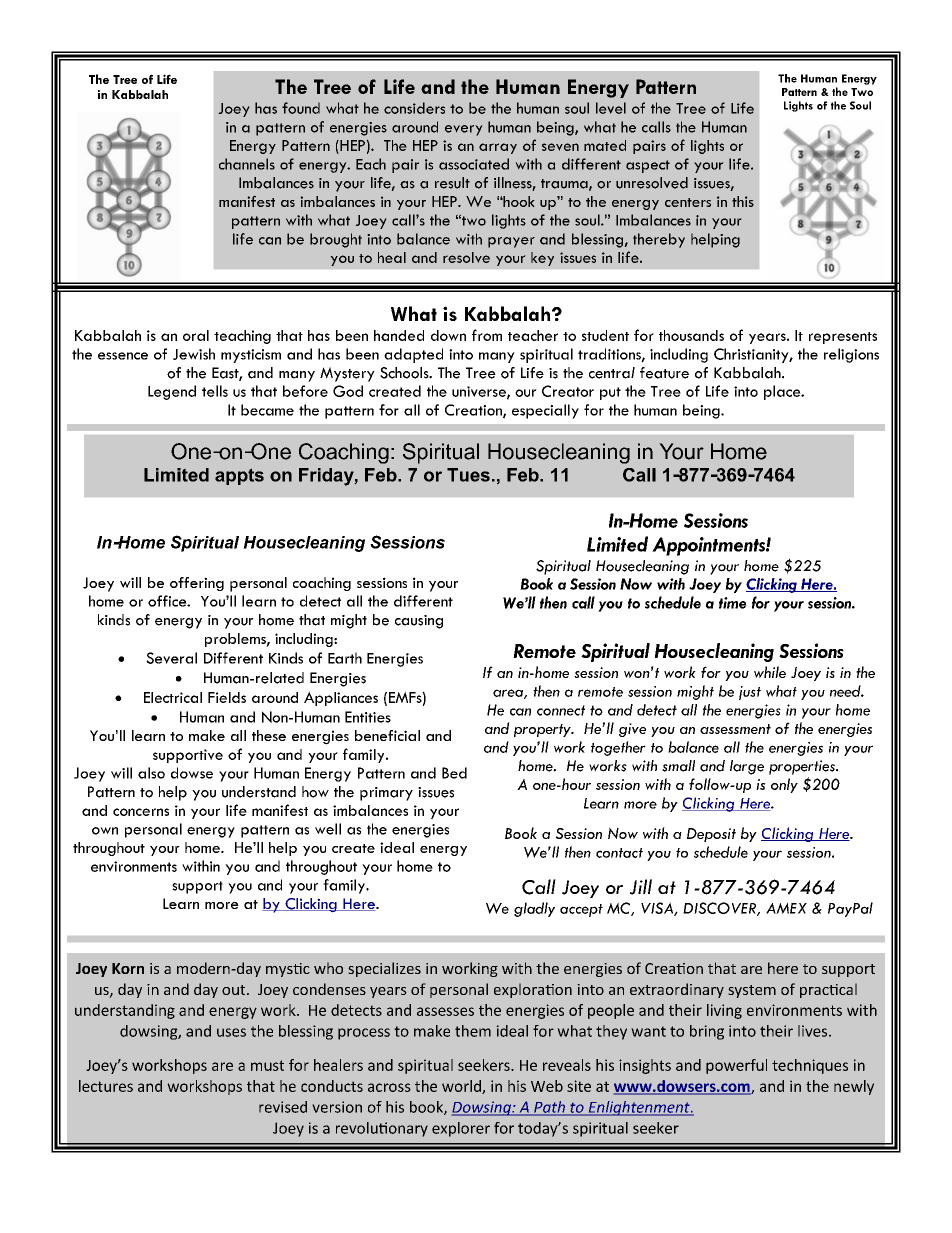  Describe the element at coordinates (464, 130) in the document. I see `every` at that location.
